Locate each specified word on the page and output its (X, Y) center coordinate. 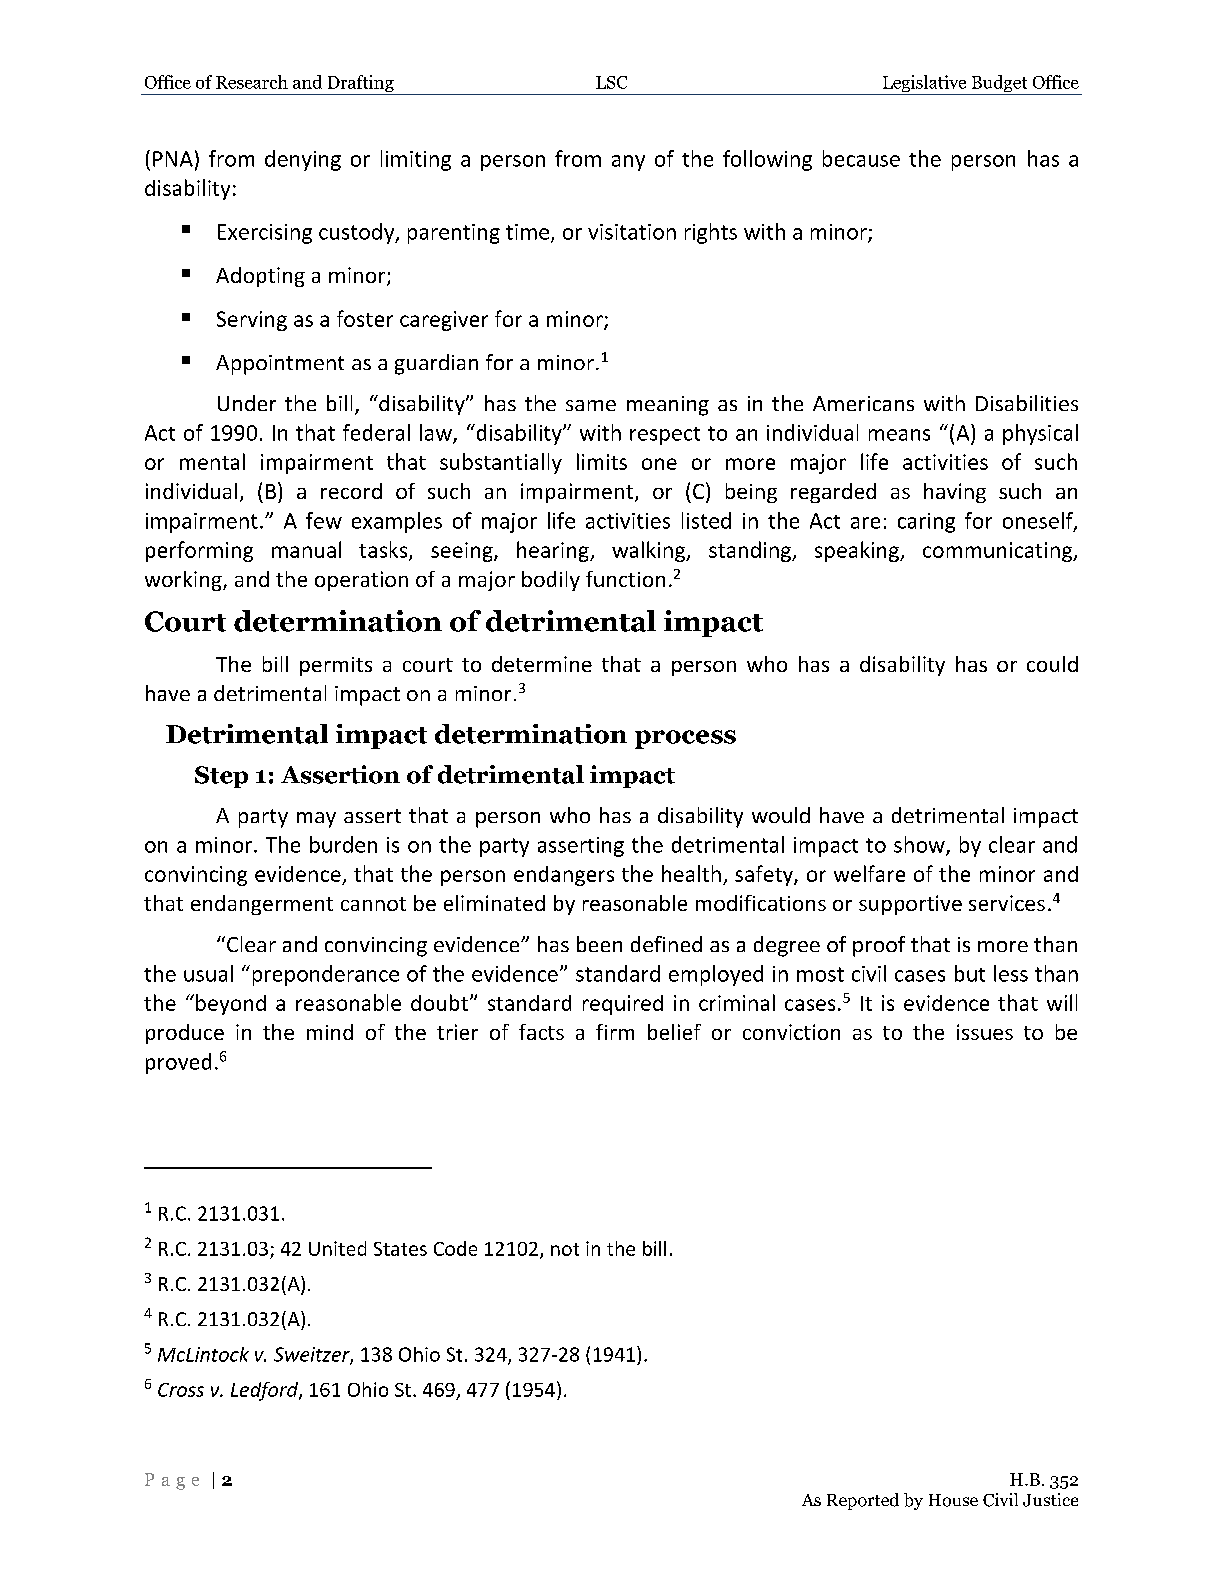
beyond (231, 1004)
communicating (998, 552)
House (953, 1500)
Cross (181, 1390)
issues (985, 1032)
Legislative (924, 85)
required (623, 1005)
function (625, 579)
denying (303, 160)
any (628, 163)
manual (306, 549)
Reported (863, 1501)
